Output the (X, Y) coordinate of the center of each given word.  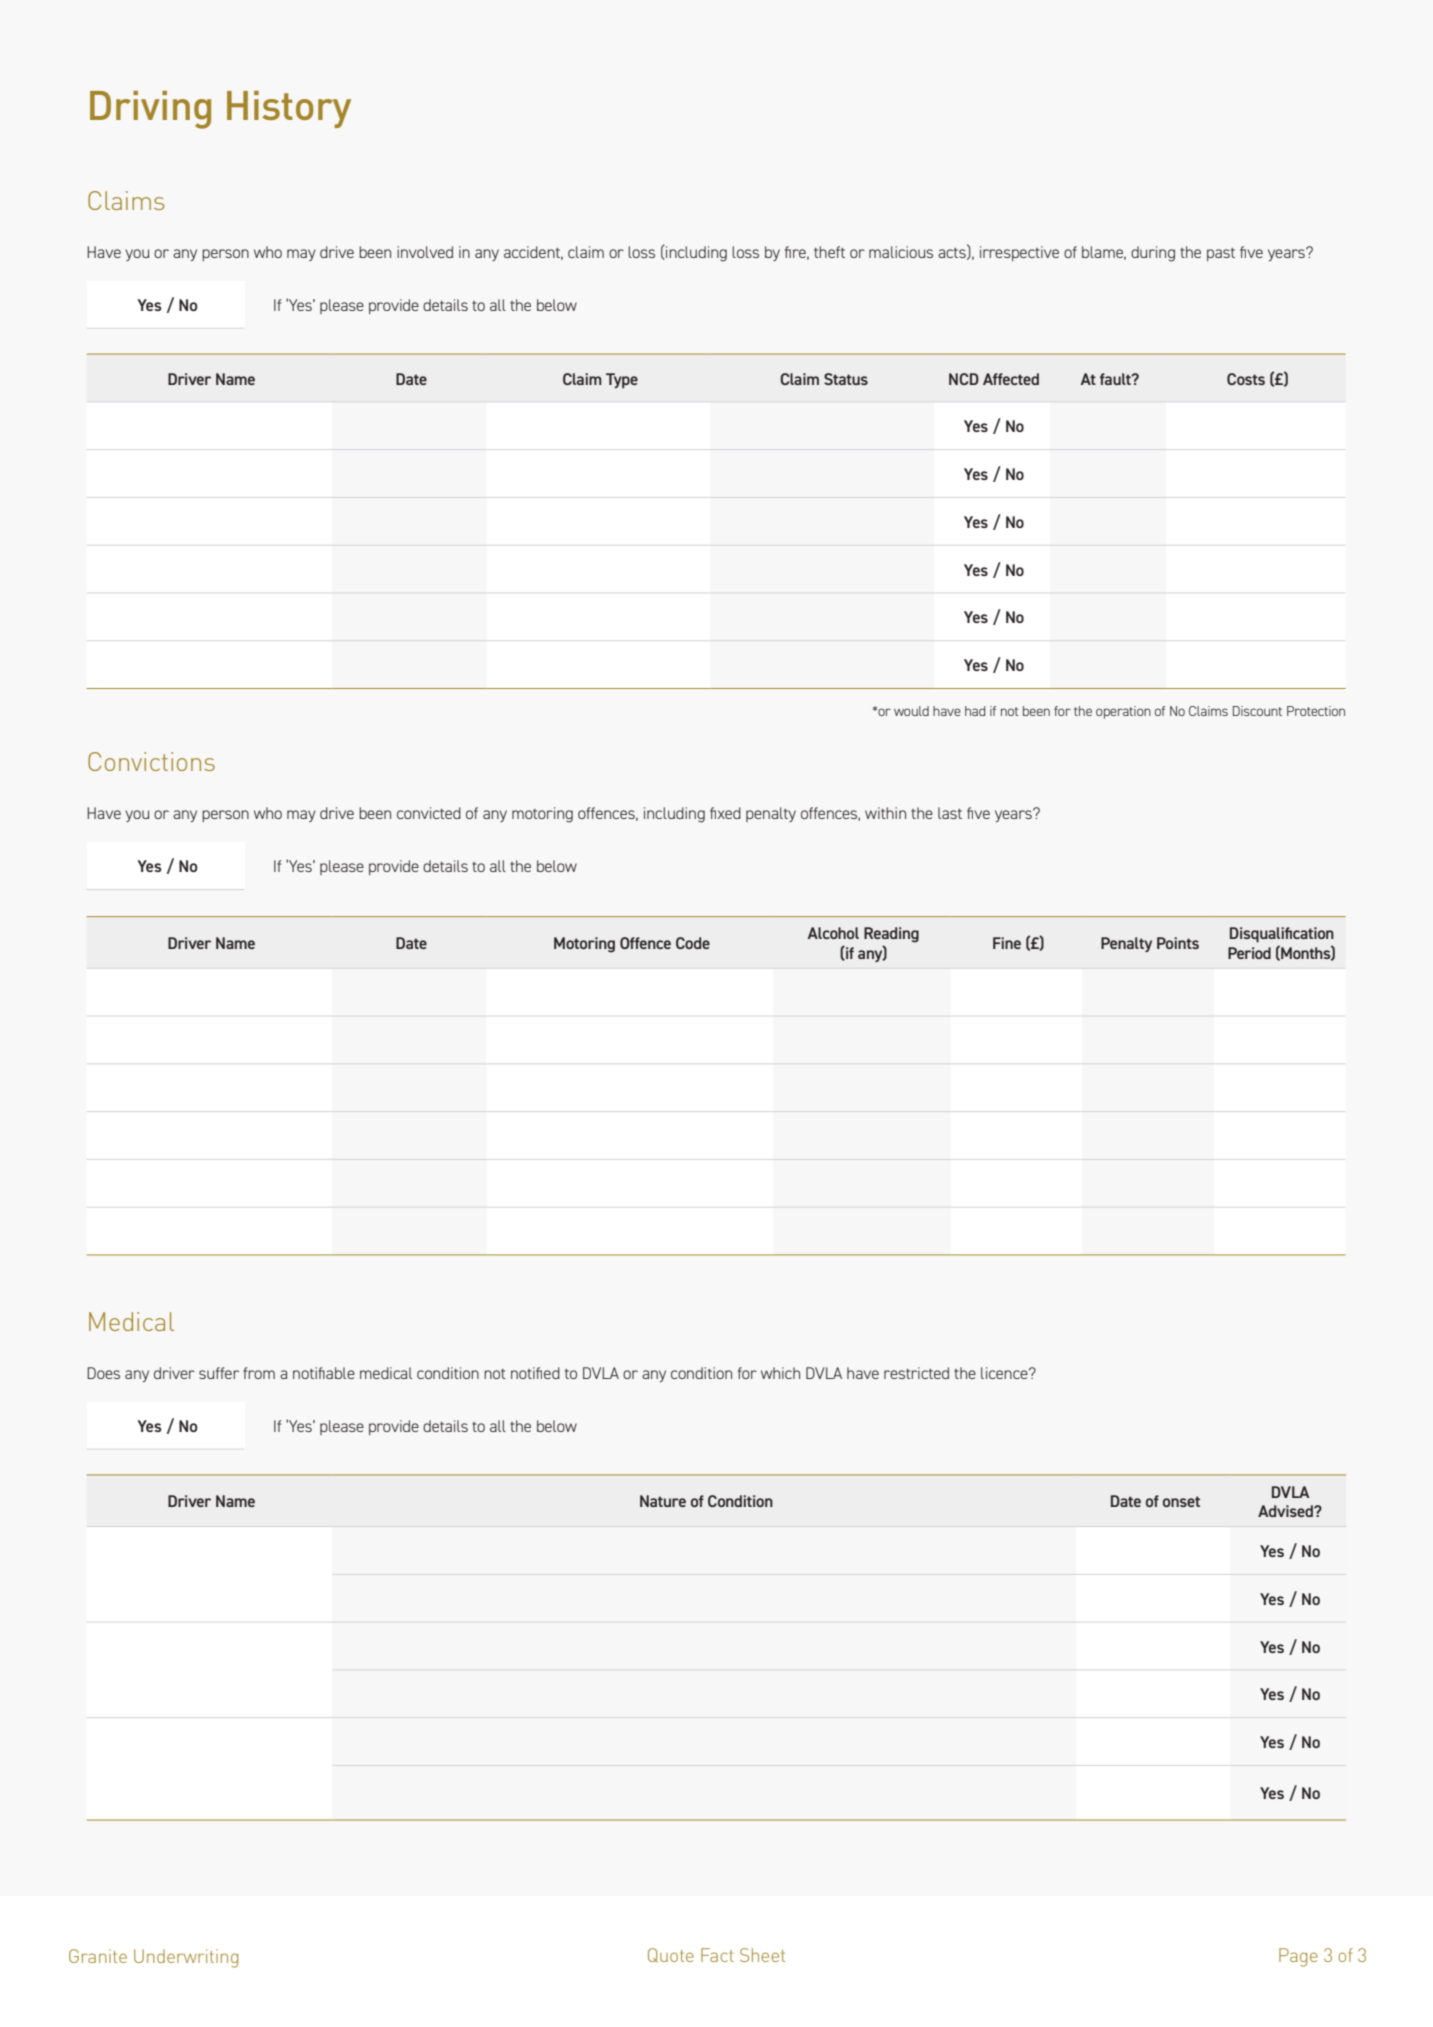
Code (693, 943)
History (289, 109)
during (1153, 254)
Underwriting (186, 1958)
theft (829, 252)
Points (1178, 943)
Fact (717, 1955)
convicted (429, 813)
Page (1298, 1957)
